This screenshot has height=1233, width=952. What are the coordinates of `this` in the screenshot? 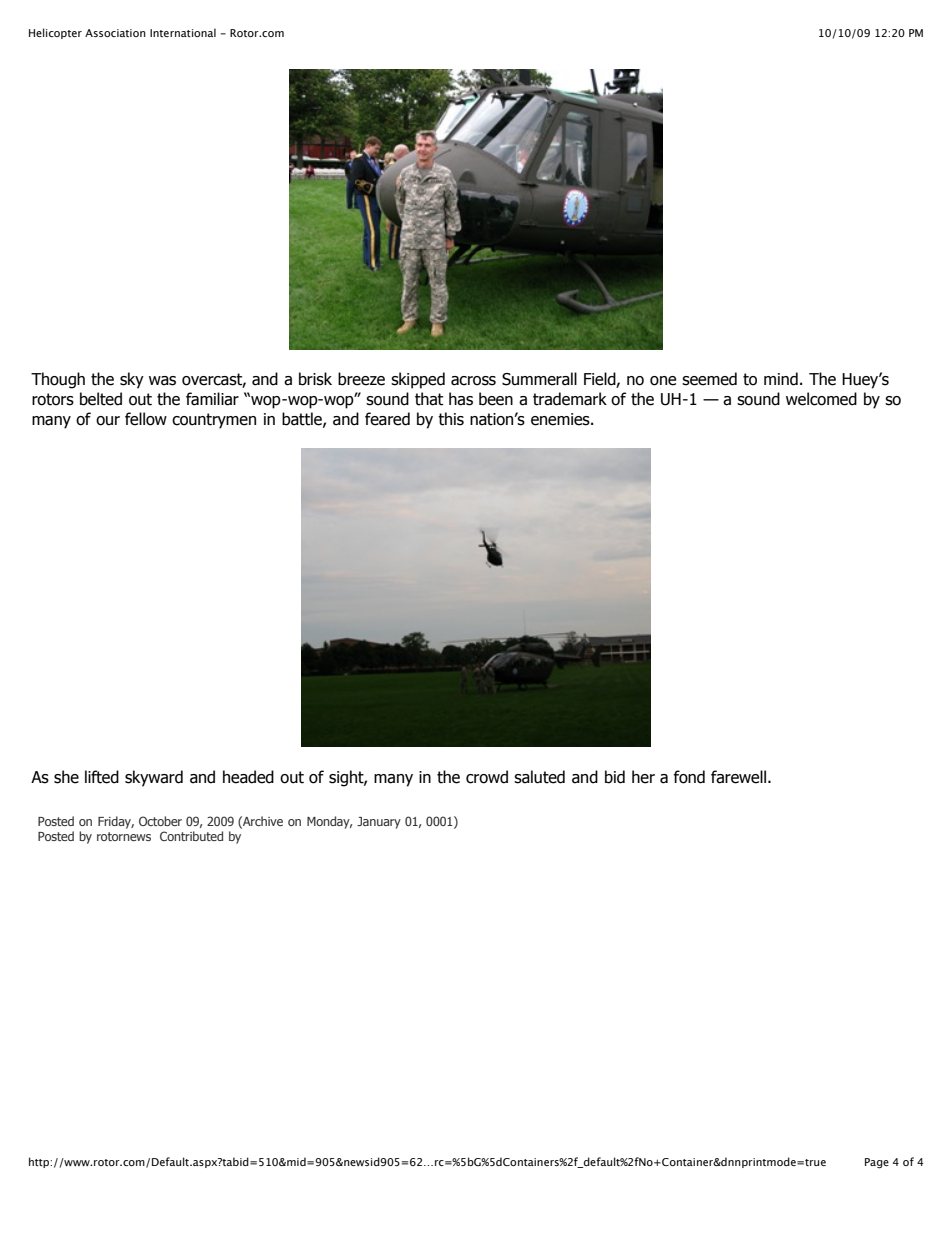 It's located at (451, 419).
